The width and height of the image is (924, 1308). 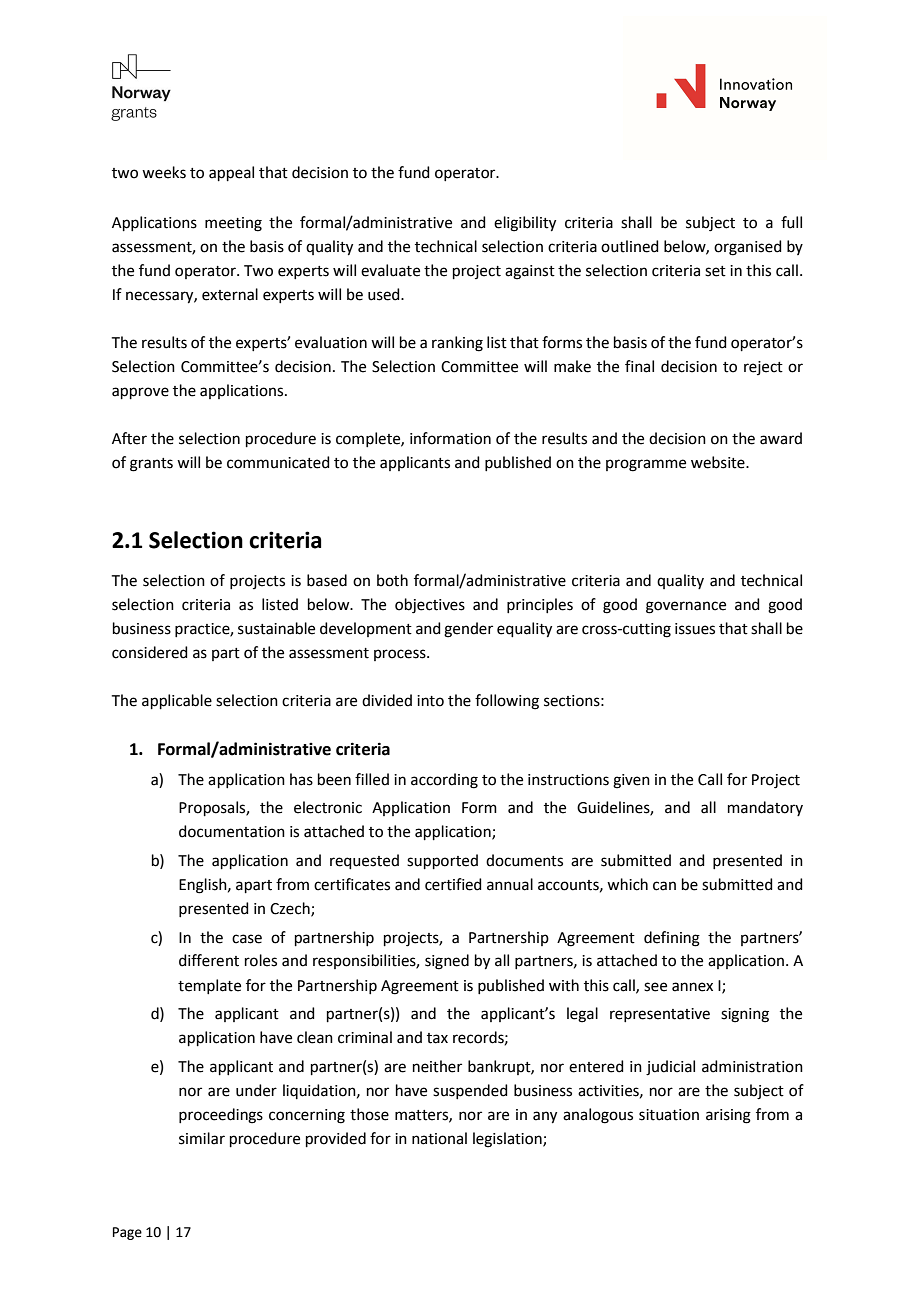 I want to click on eligibility, so click(x=525, y=224).
